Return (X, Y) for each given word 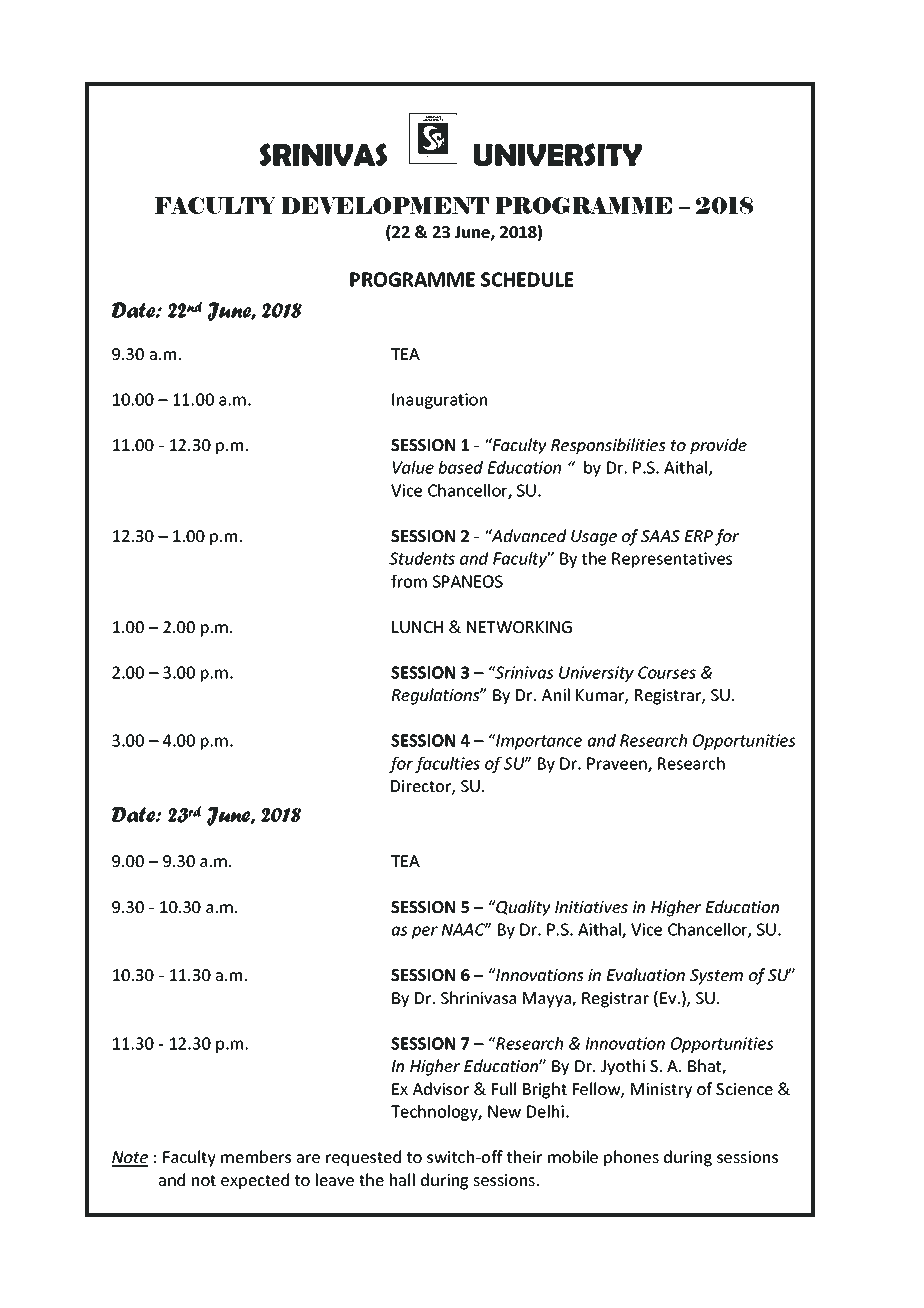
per (425, 932)
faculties (447, 765)
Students (422, 558)
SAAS (660, 536)
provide (718, 446)
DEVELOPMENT (385, 205)
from (409, 581)
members (256, 1156)
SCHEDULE (527, 279)
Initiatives (591, 907)
